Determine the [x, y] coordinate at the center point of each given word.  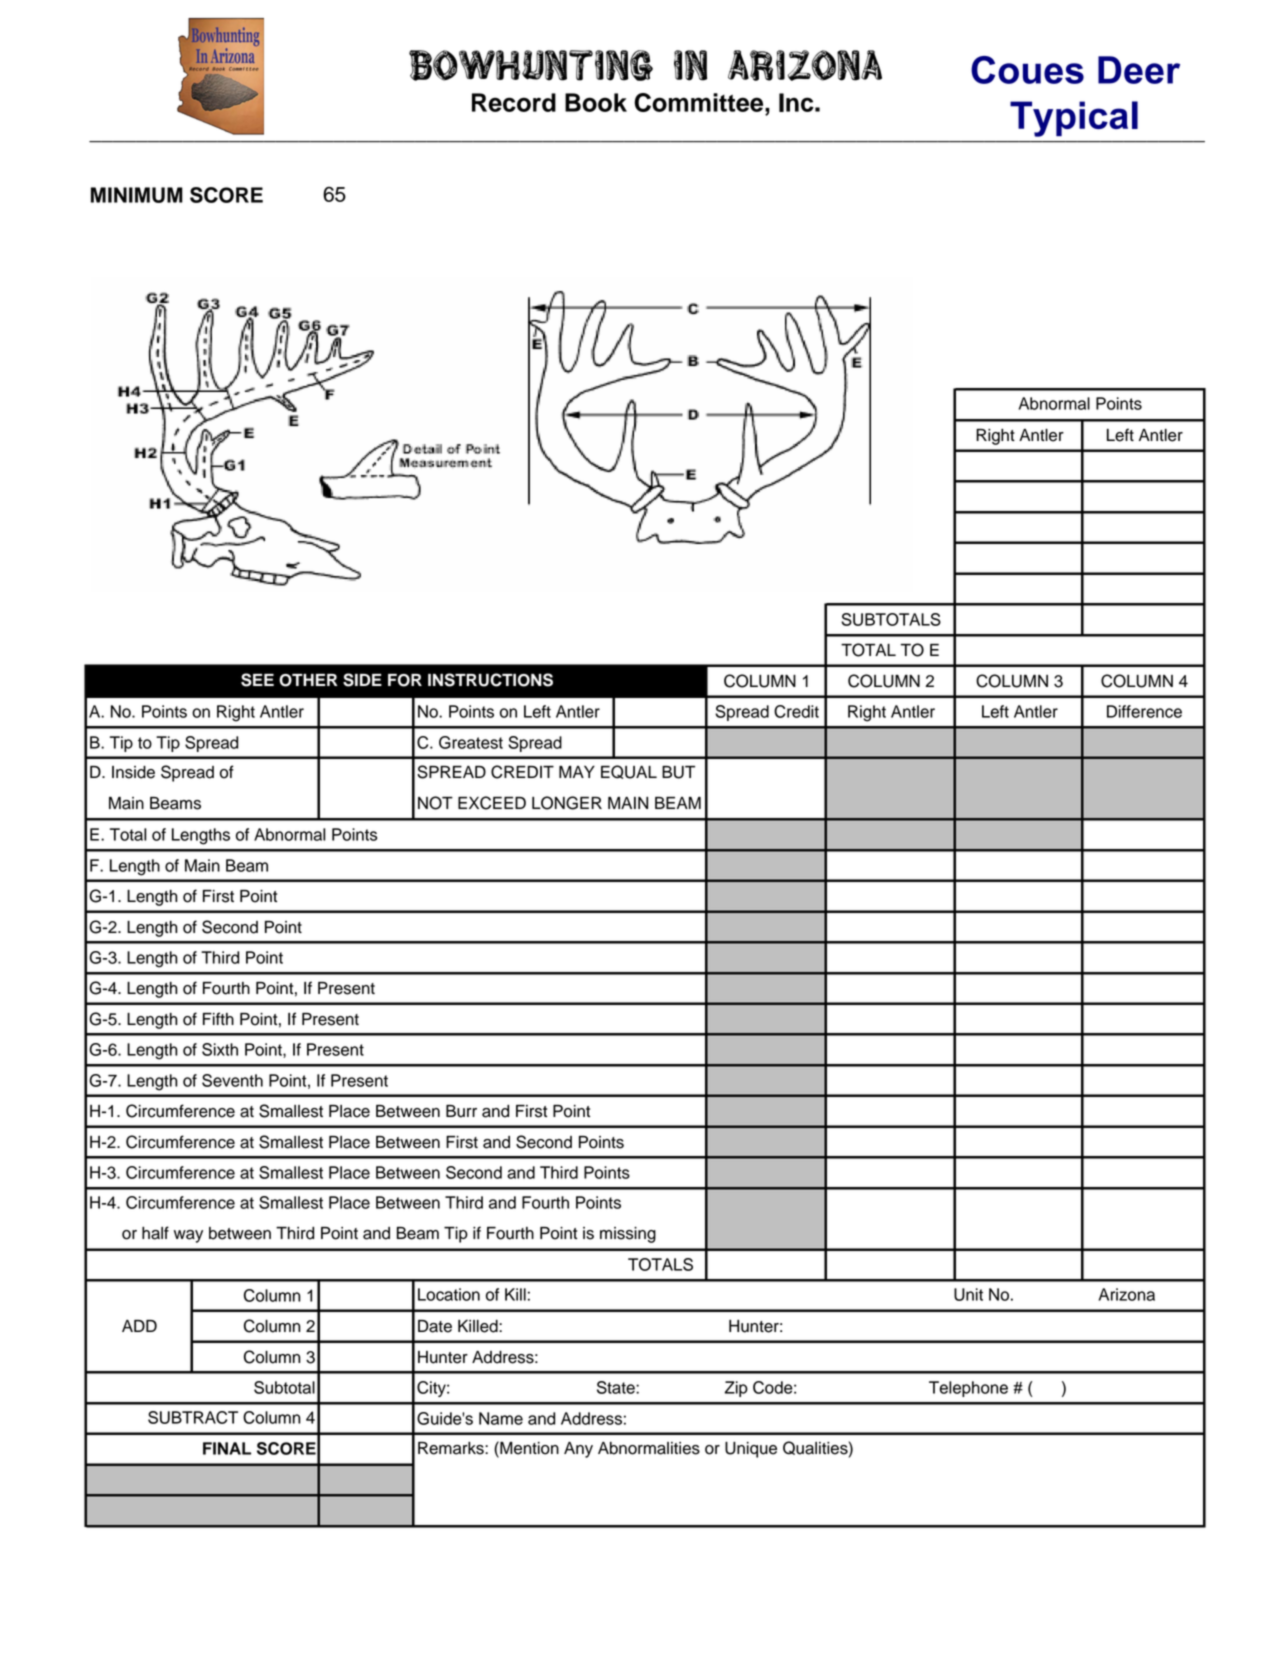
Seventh [232, 1080]
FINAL [227, 1448]
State [617, 1387]
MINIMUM [137, 195]
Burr [461, 1111]
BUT [678, 772]
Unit [968, 1294]
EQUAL [629, 772]
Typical [1074, 119]
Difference [1144, 711]
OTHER [308, 680]
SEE [257, 680]
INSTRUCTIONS [490, 680]
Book [596, 102]
